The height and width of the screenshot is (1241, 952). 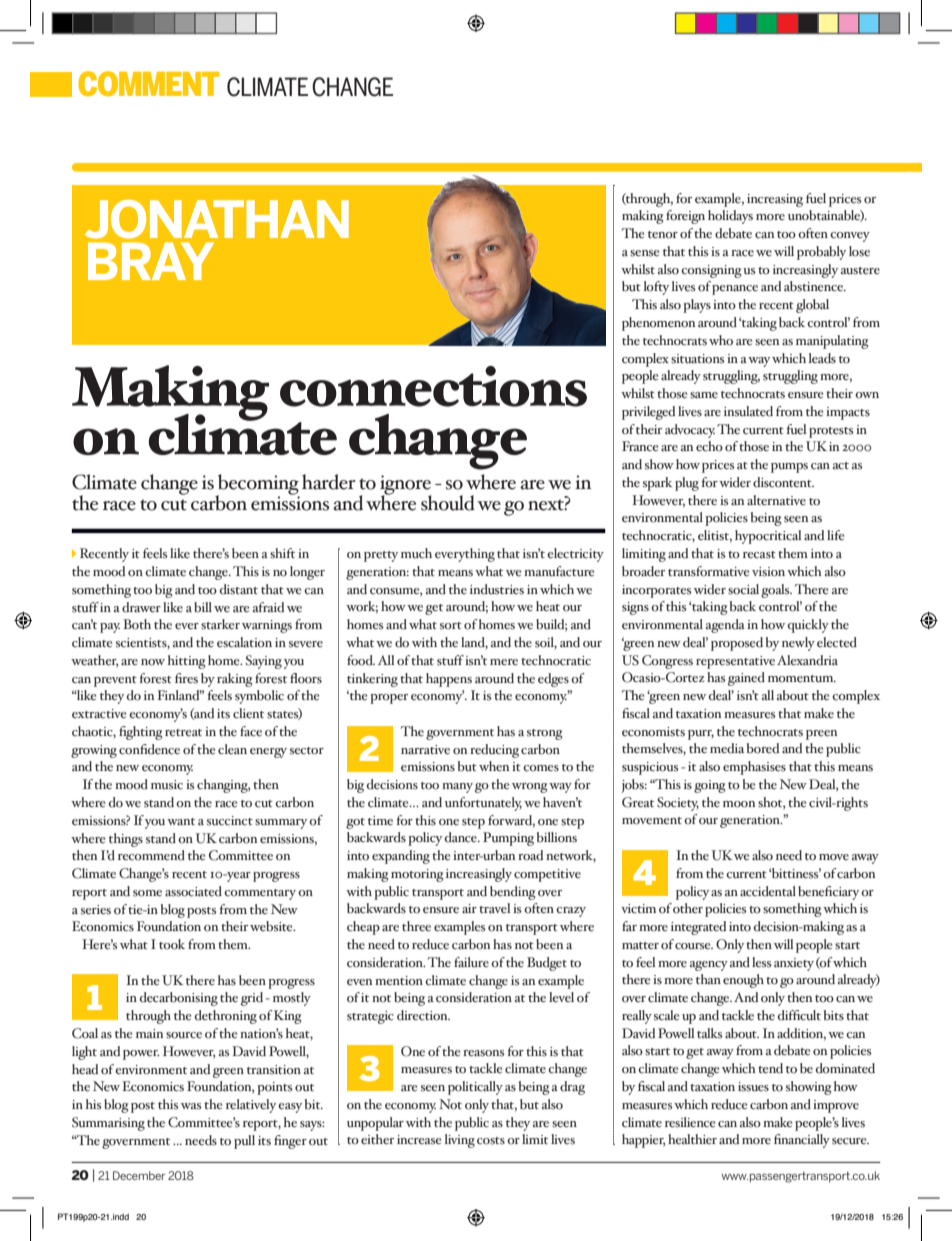 What do you see at coordinates (139, 1175) in the screenshot?
I see `December` at bounding box center [139, 1175].
